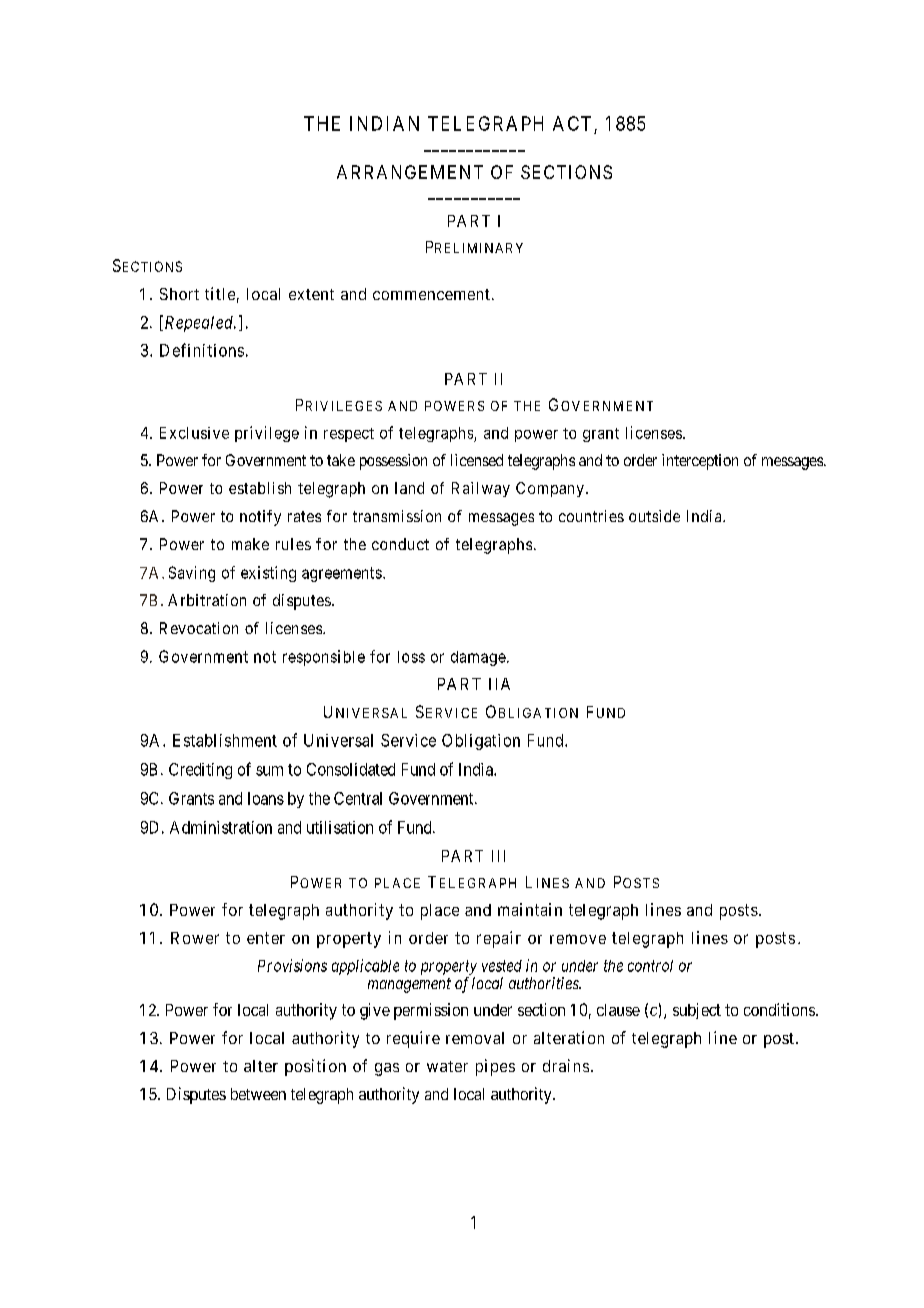 This image has height=1308, width=924. What do you see at coordinates (499, 684) in the image?
I see `IIA` at bounding box center [499, 684].
